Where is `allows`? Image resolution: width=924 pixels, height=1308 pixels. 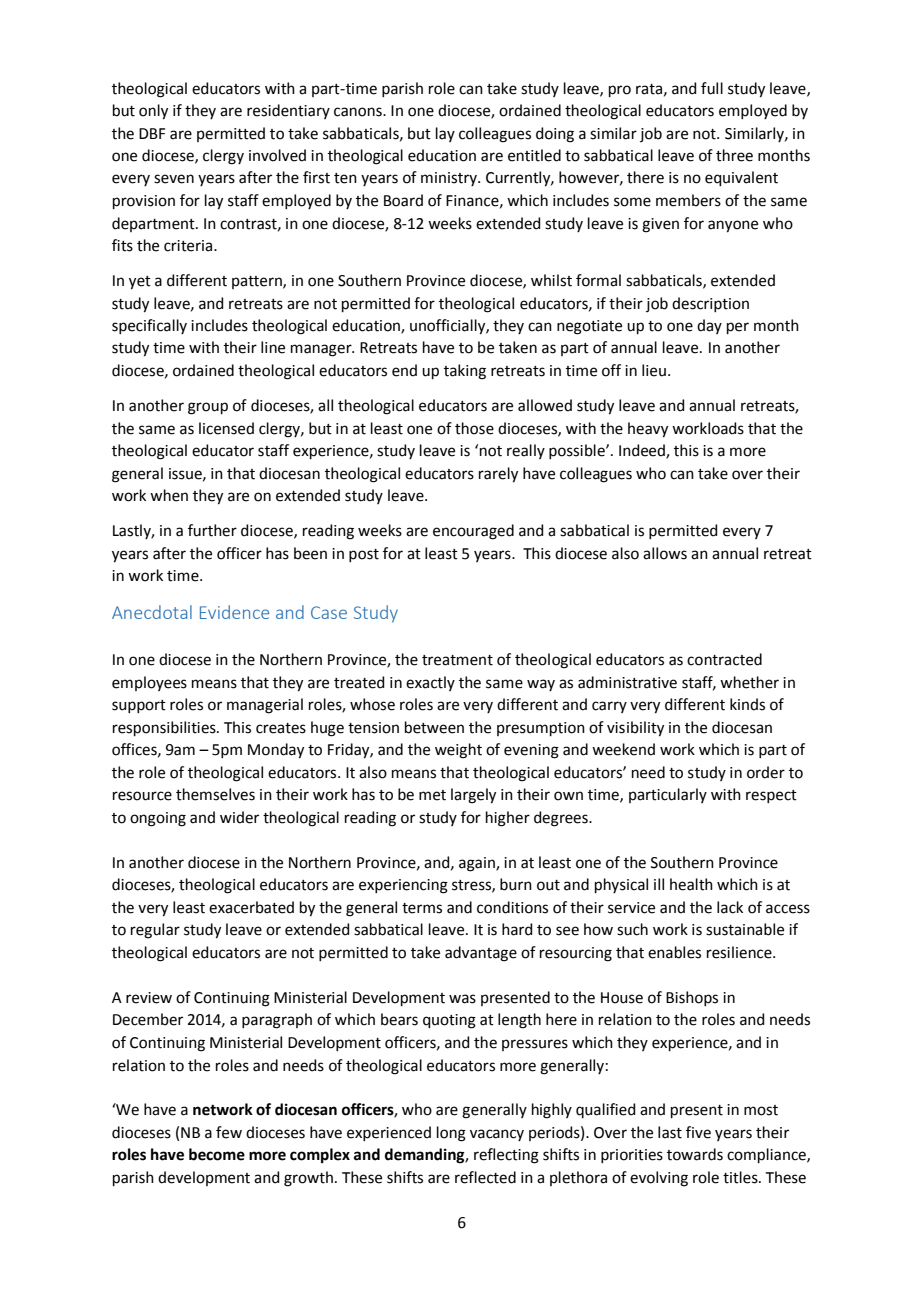 allows is located at coordinates (665, 553).
